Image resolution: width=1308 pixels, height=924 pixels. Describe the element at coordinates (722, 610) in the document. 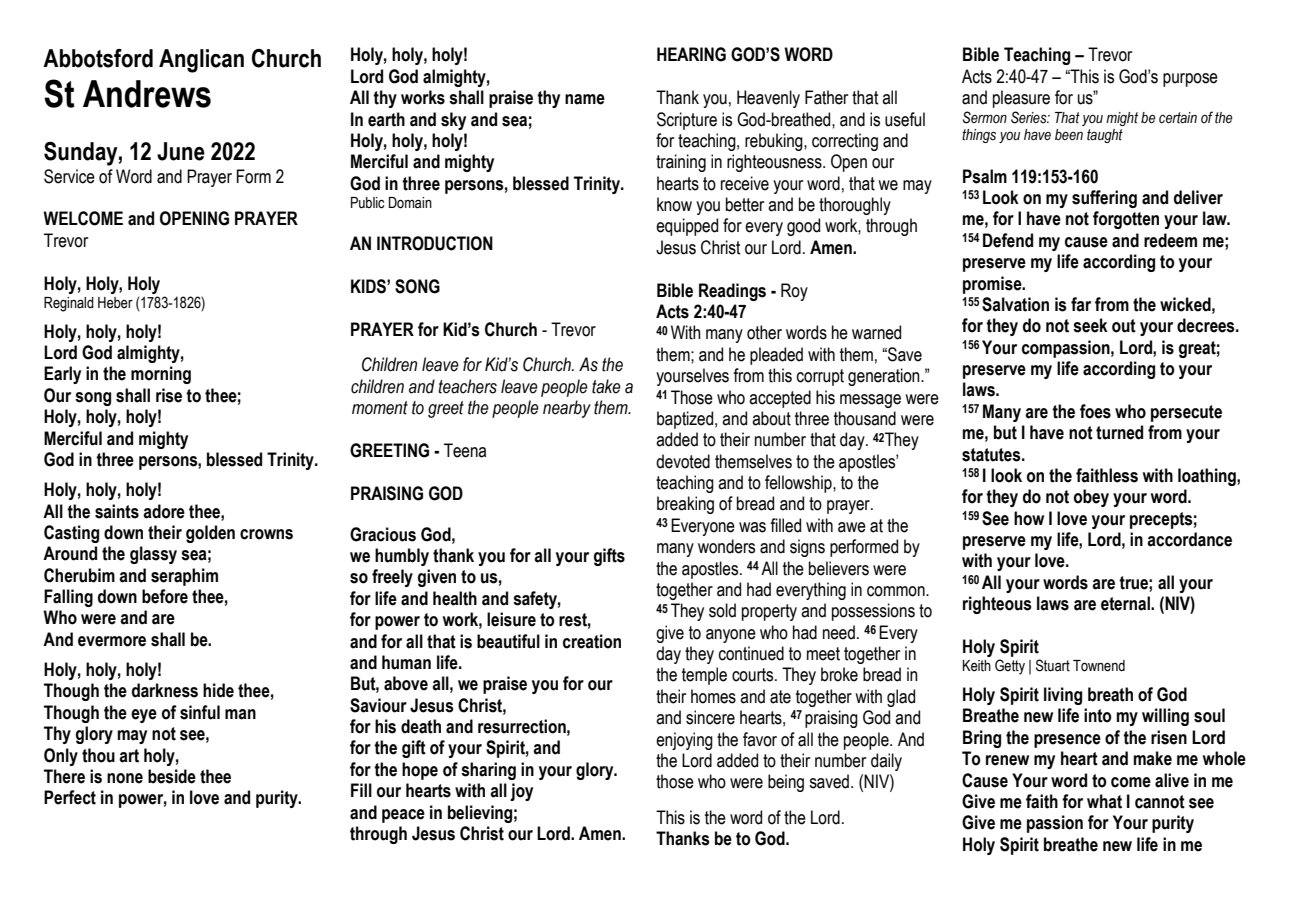

I see `sold` at that location.
